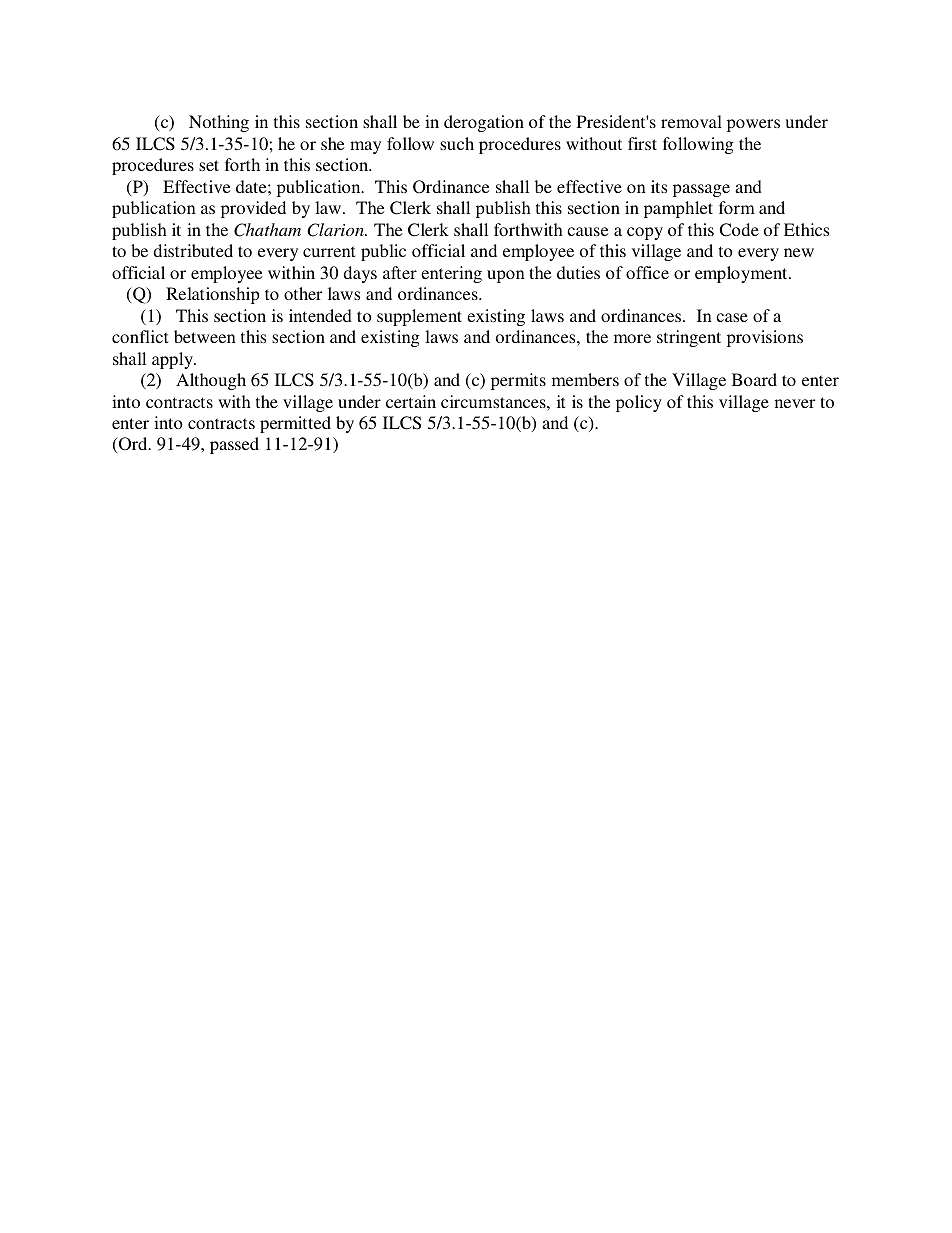 The image size is (952, 1233). Describe the element at coordinates (587, 231) in the document. I see `cause` at that location.
